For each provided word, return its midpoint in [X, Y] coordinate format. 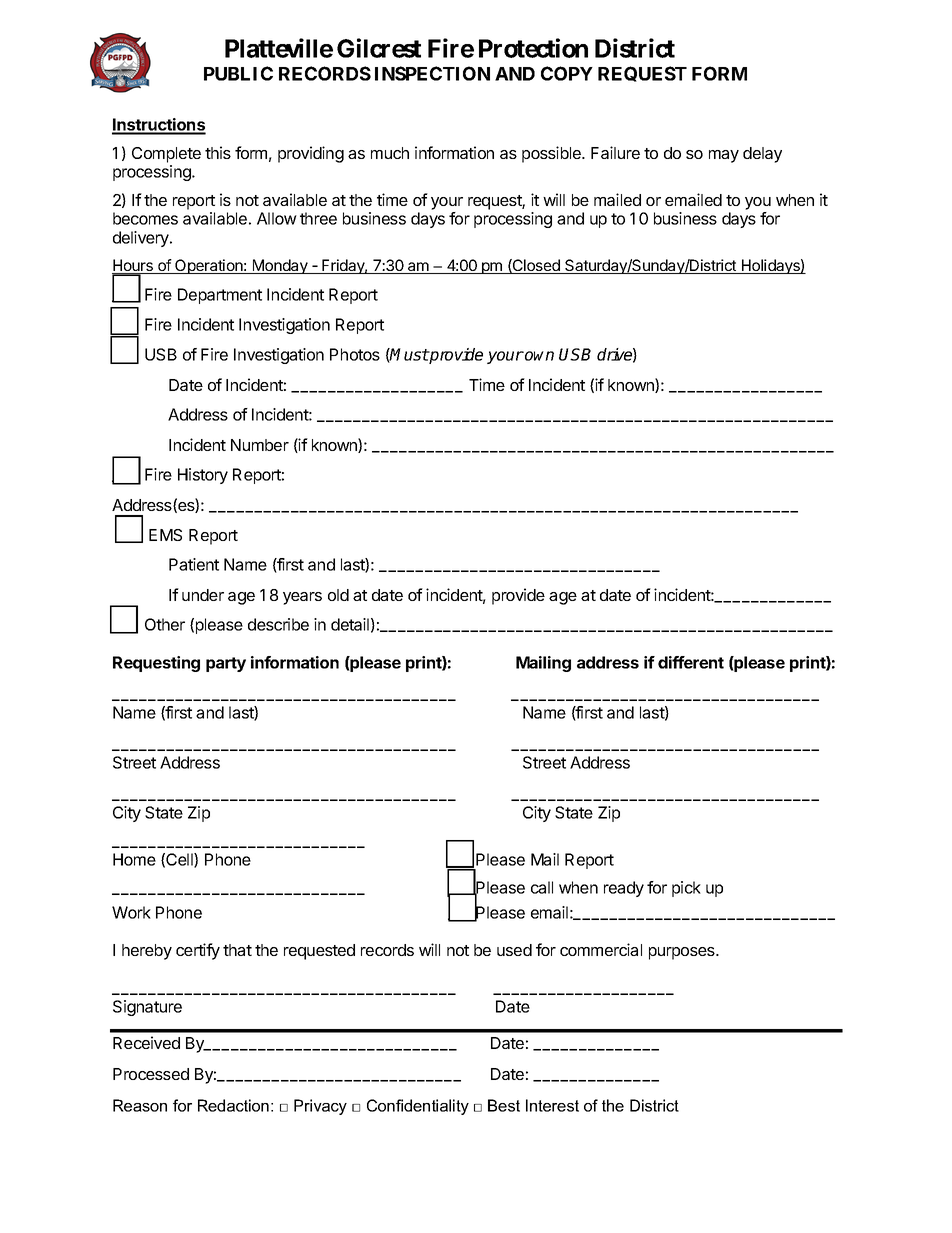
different [691, 662]
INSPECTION [432, 73]
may [724, 156]
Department [220, 296]
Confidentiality [418, 1107]
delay [762, 155]
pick [686, 889]
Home [134, 859]
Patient [194, 564]
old [338, 595]
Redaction [233, 1105]
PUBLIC [238, 73]
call [542, 887]
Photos [355, 354]
